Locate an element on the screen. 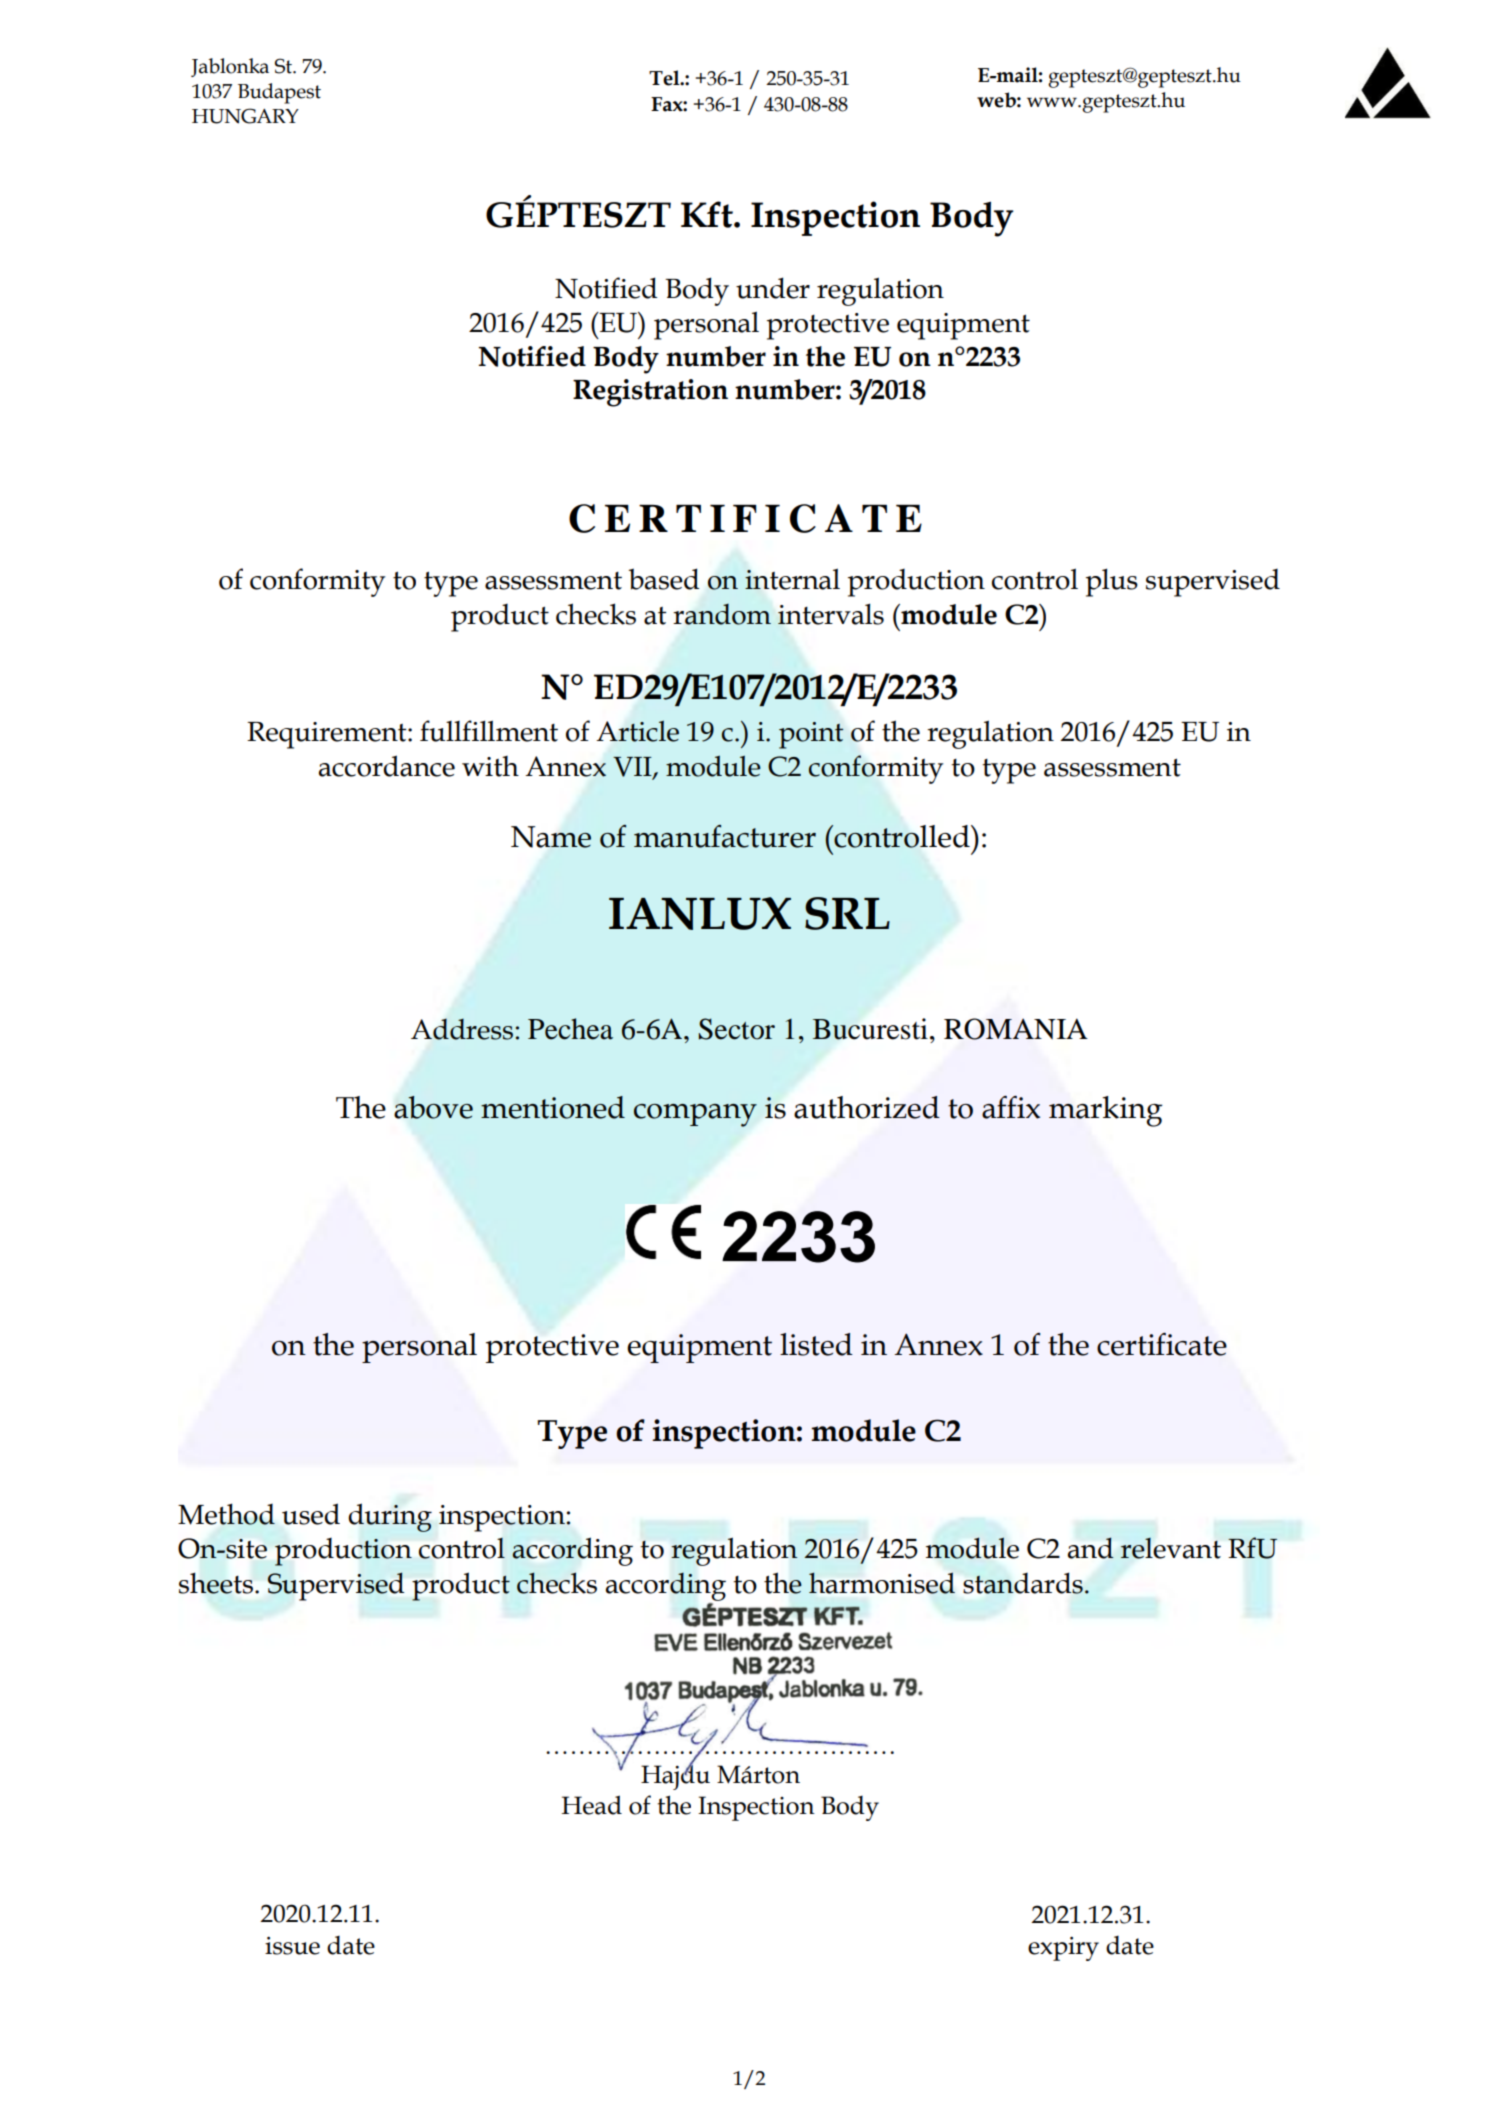  under is located at coordinates (773, 288).
